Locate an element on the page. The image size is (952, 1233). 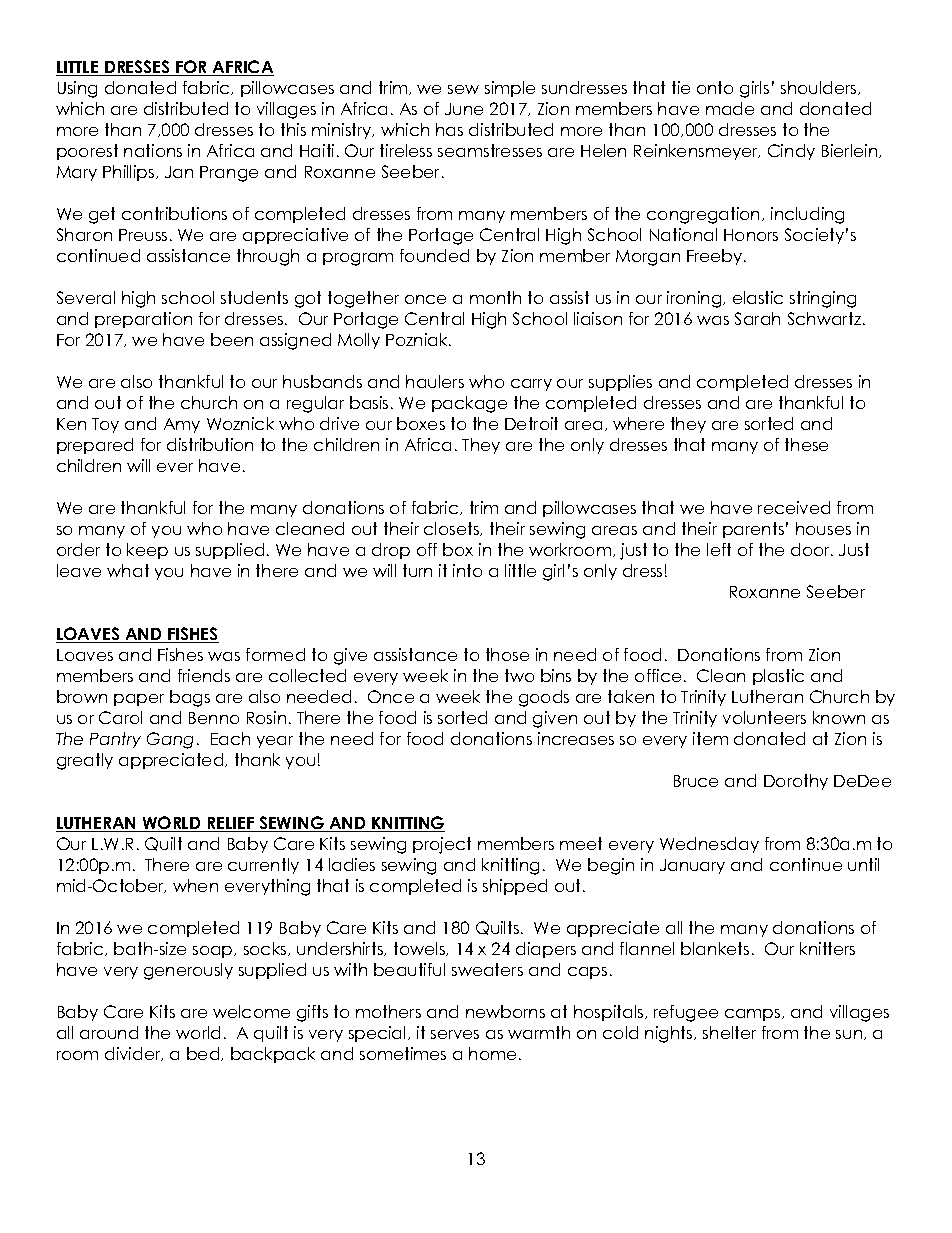
June is located at coordinates (464, 109).
